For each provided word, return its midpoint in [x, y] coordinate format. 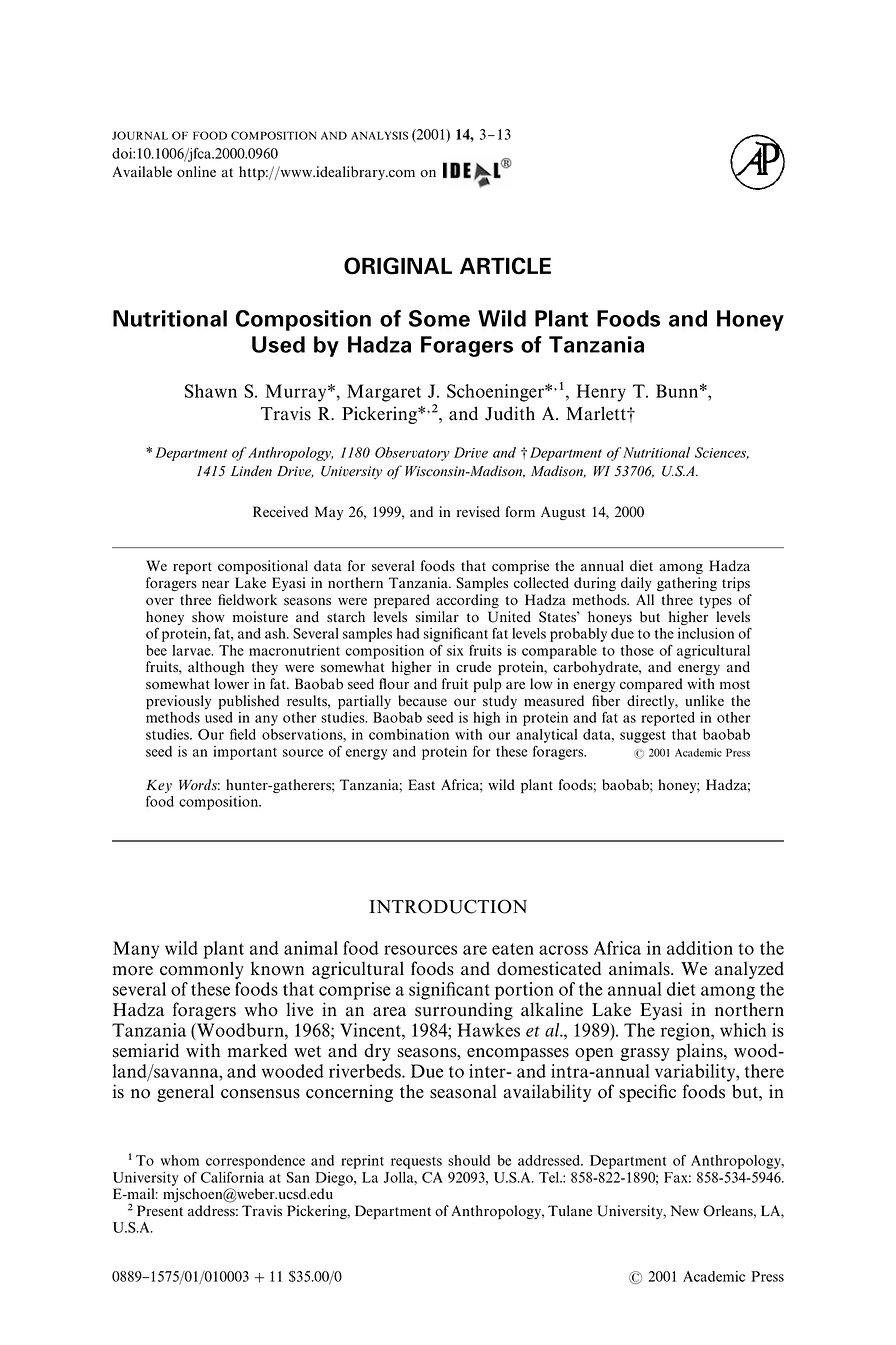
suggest [643, 736]
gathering [687, 584]
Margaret [384, 393]
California [232, 1177]
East [421, 785]
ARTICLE [505, 266]
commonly [202, 970]
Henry [601, 393]
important [245, 753]
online [196, 172]
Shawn [211, 391]
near [215, 585]
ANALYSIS [379, 135]
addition [700, 948]
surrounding [464, 1011]
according [467, 601]
